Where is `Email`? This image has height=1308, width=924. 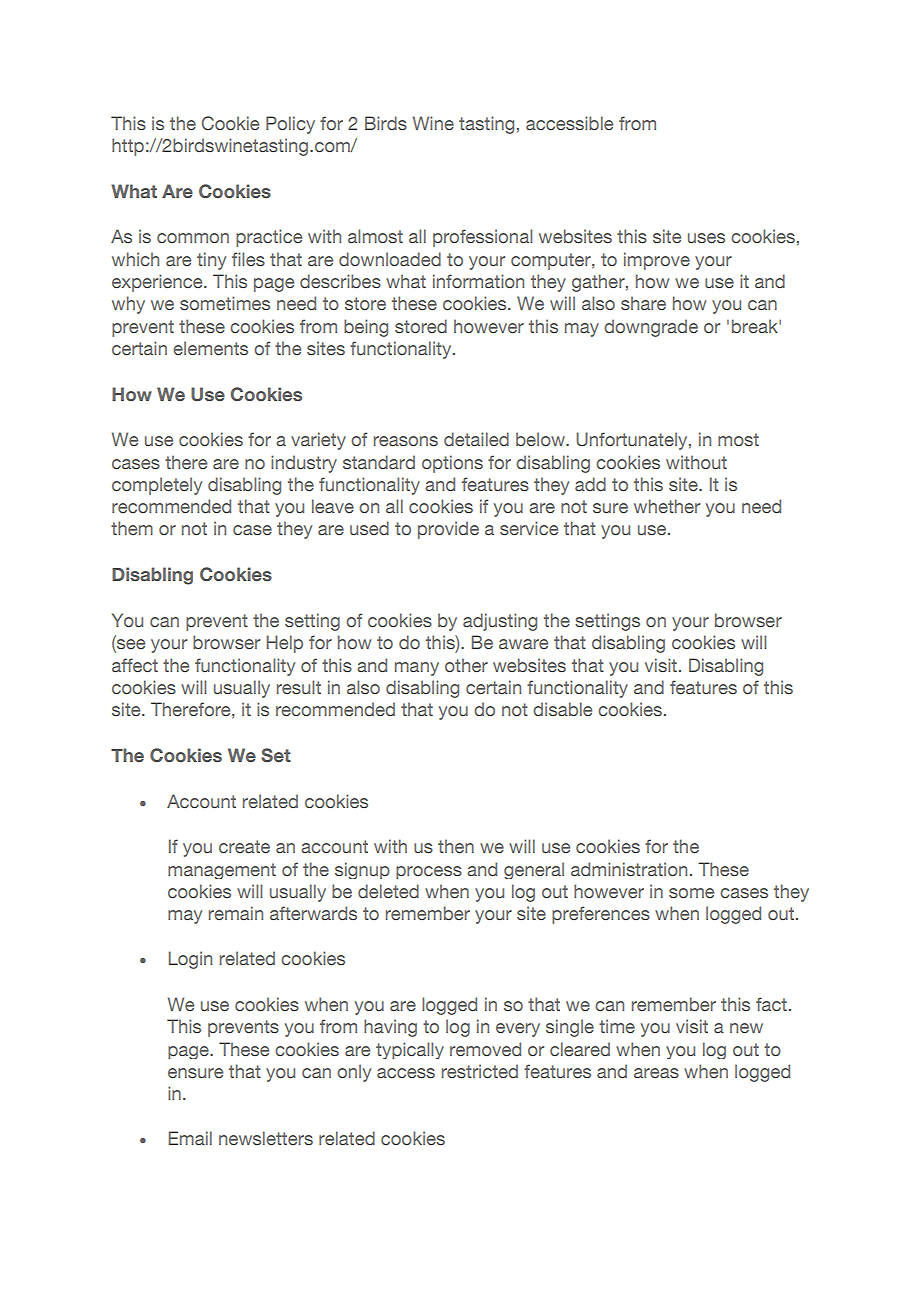
Email is located at coordinates (190, 1138).
